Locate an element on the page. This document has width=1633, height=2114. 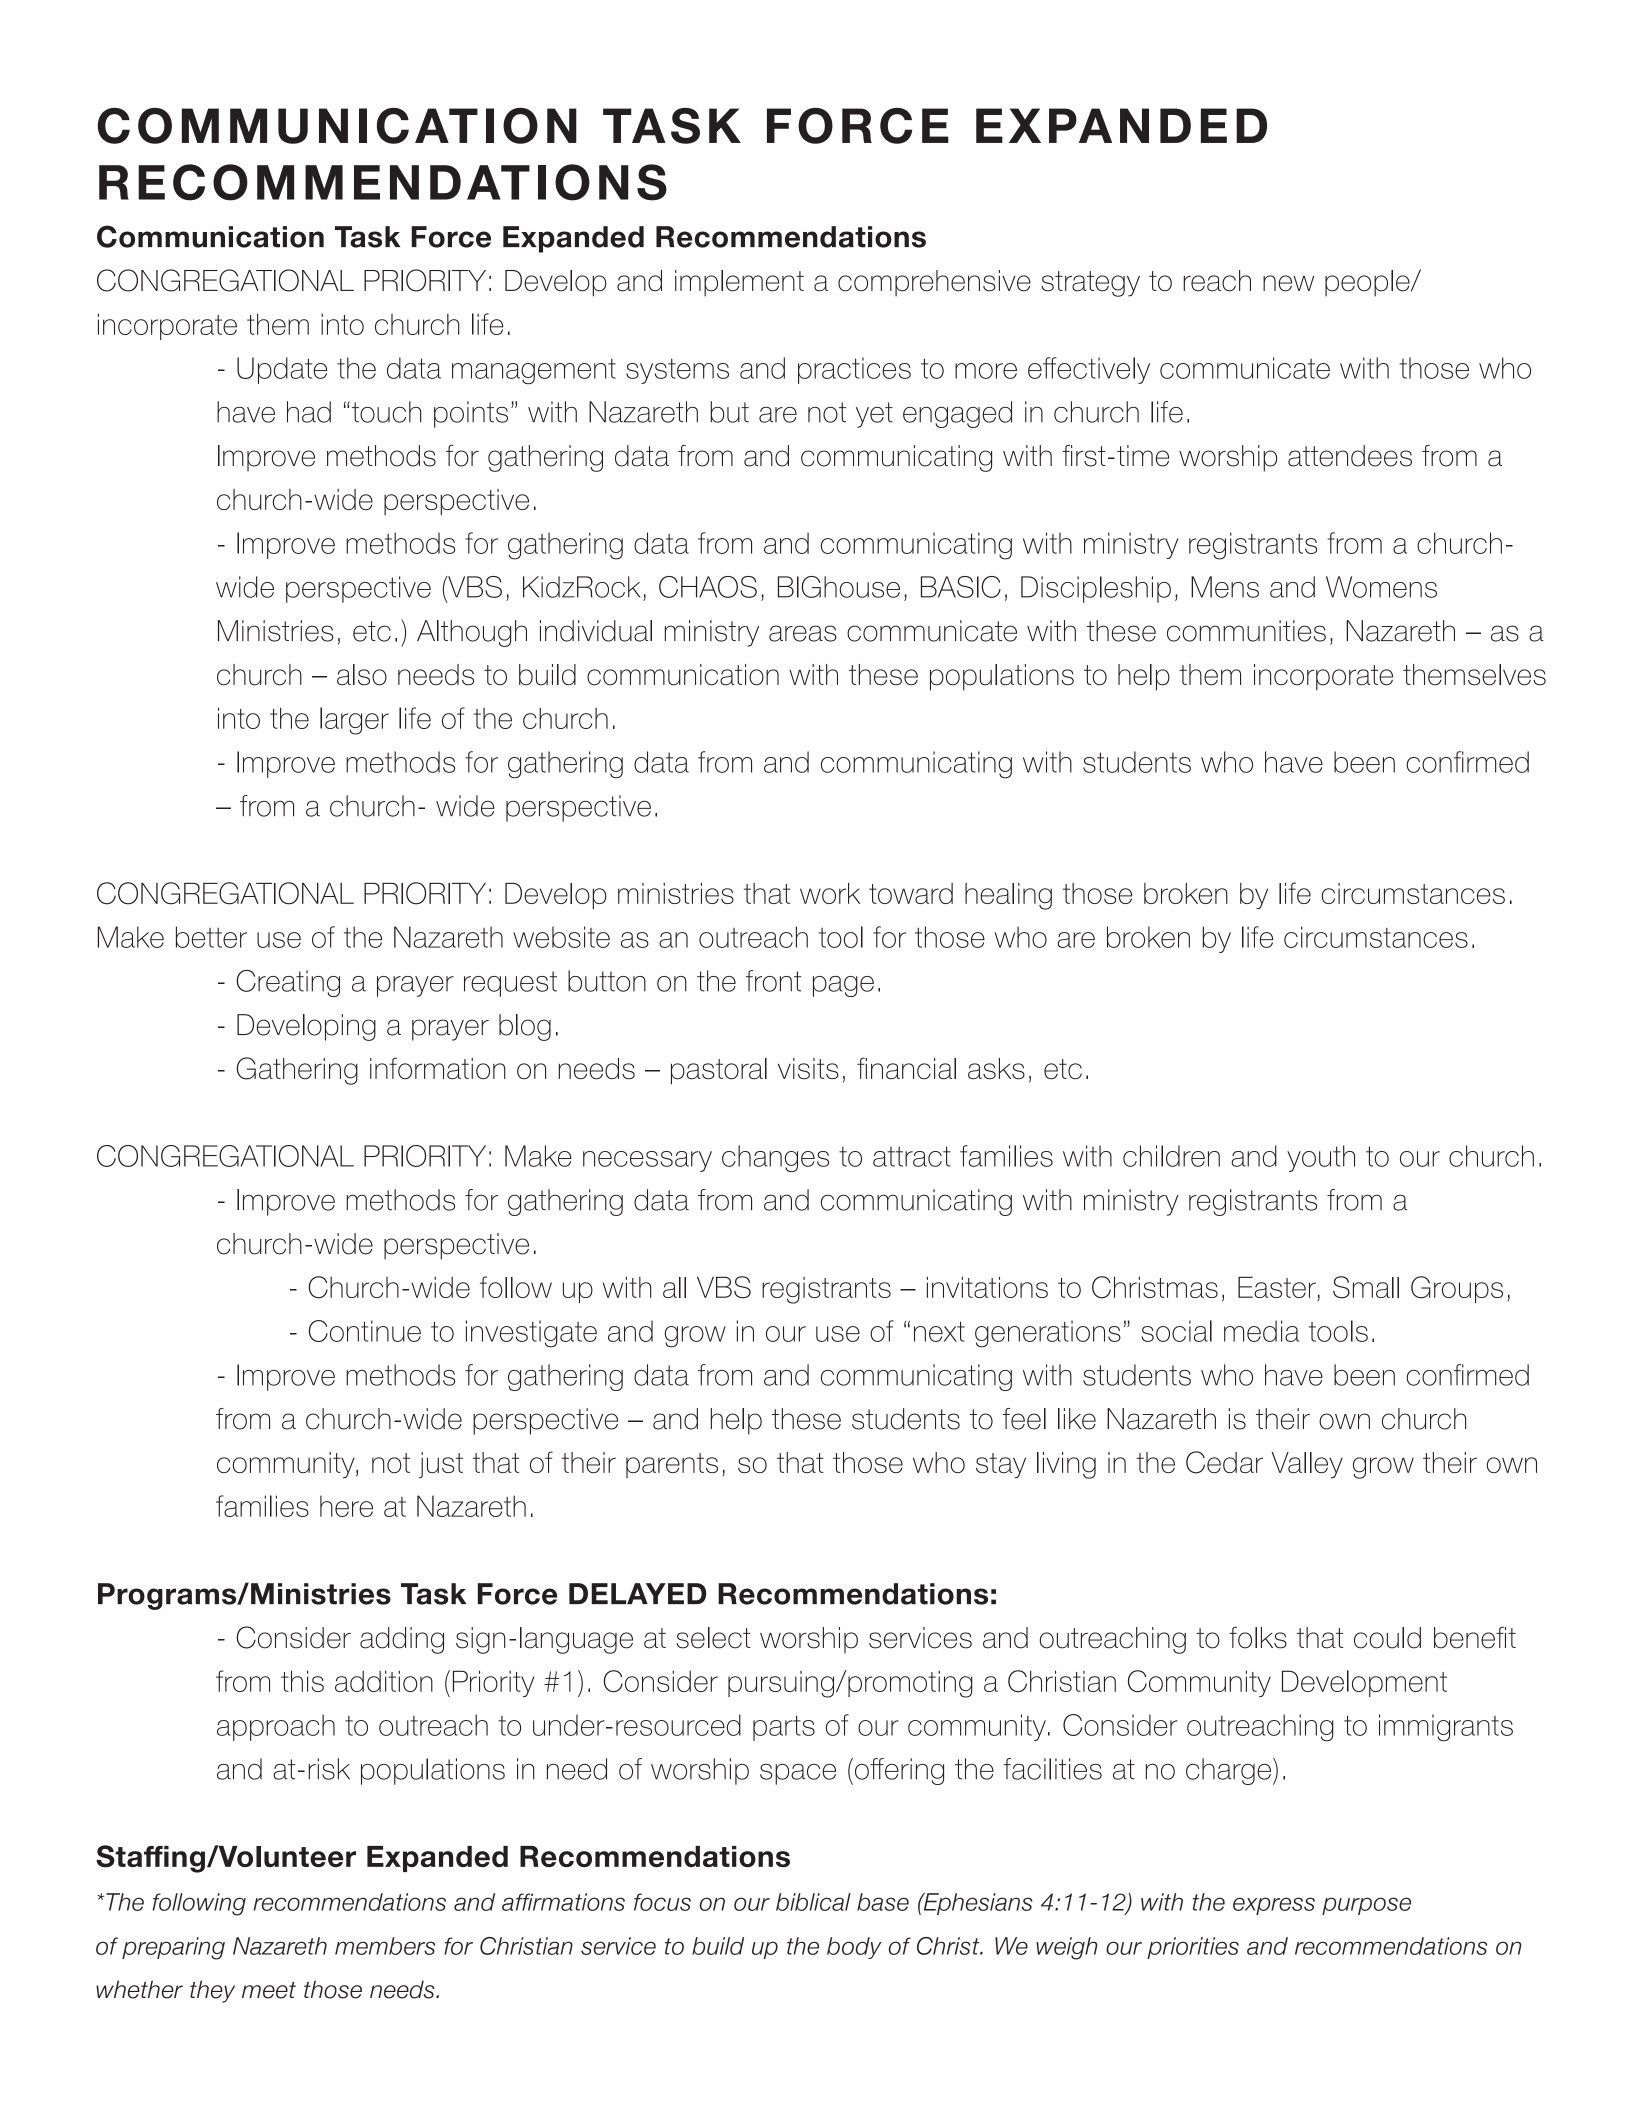
areas is located at coordinates (803, 633).
